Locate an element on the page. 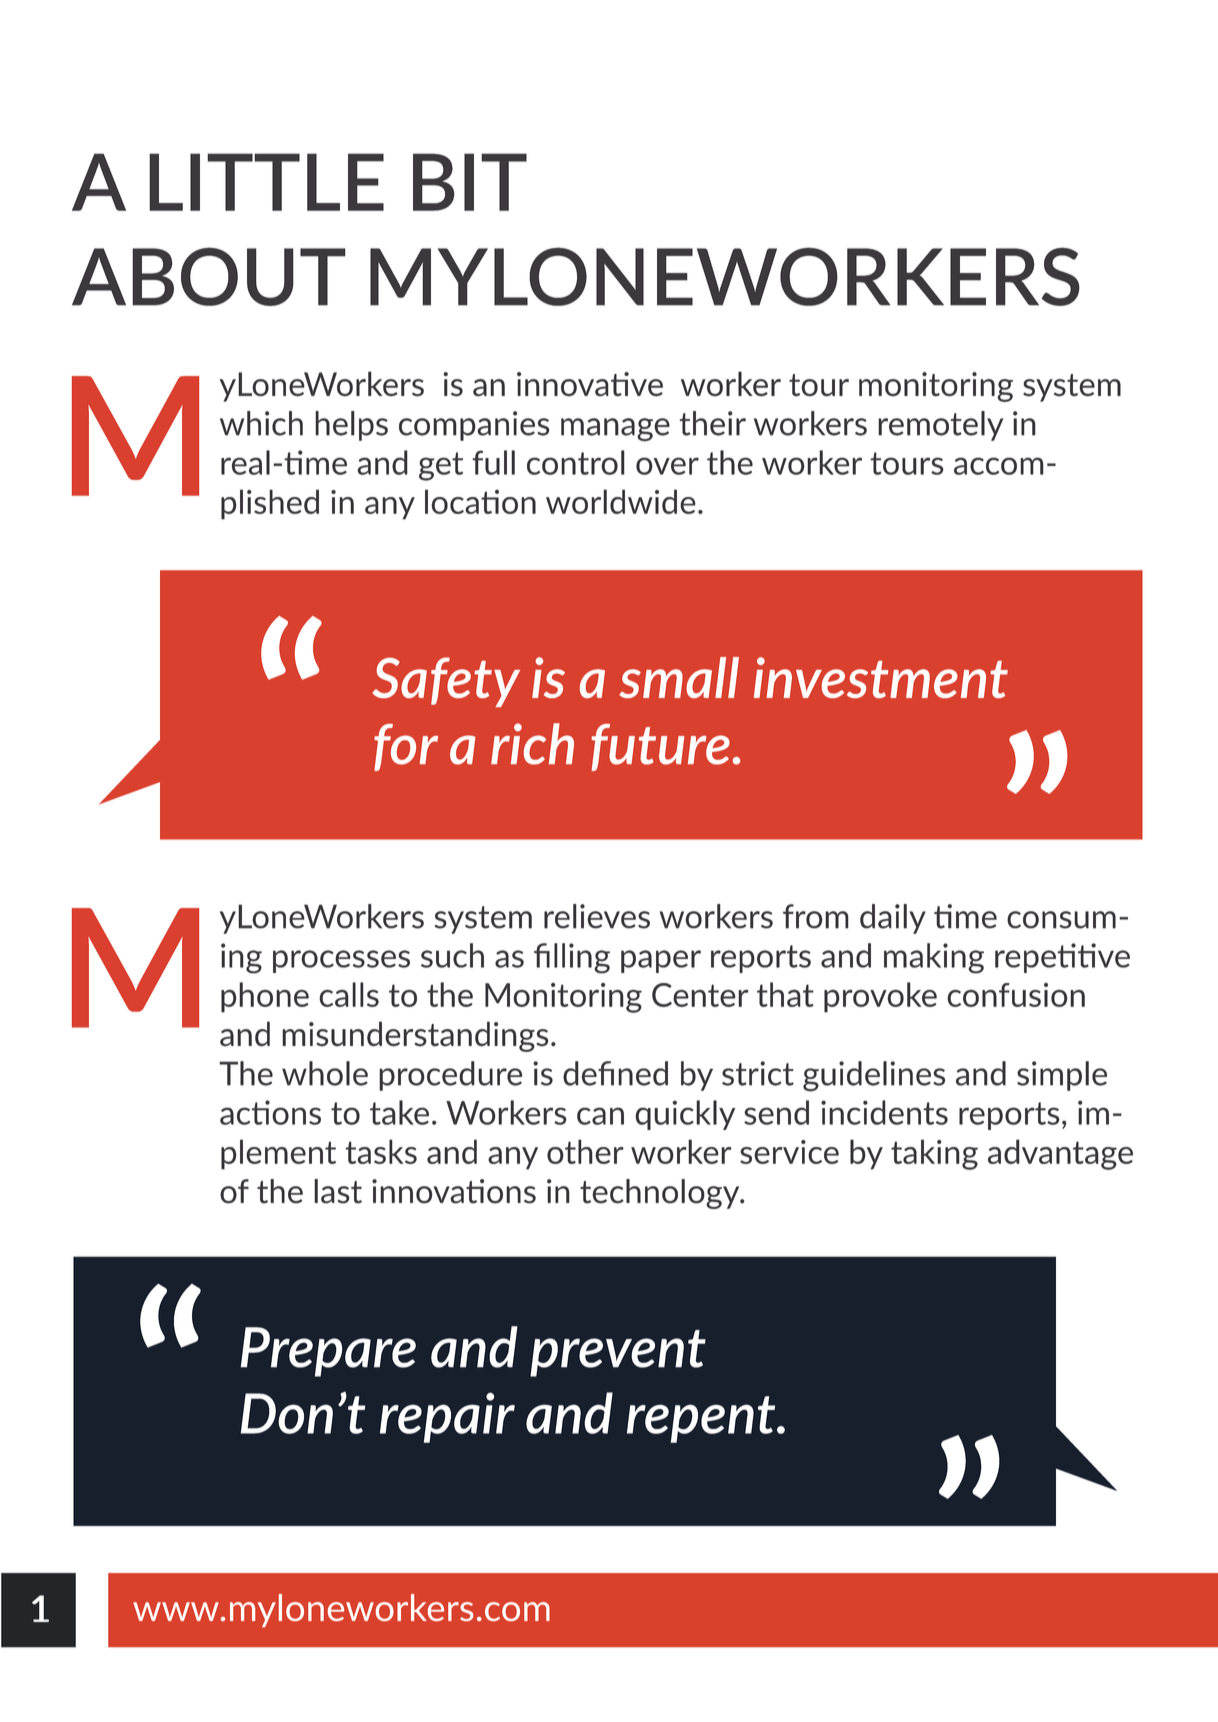 The width and height of the image is (1218, 1722). Prepare is located at coordinates (328, 1352).
